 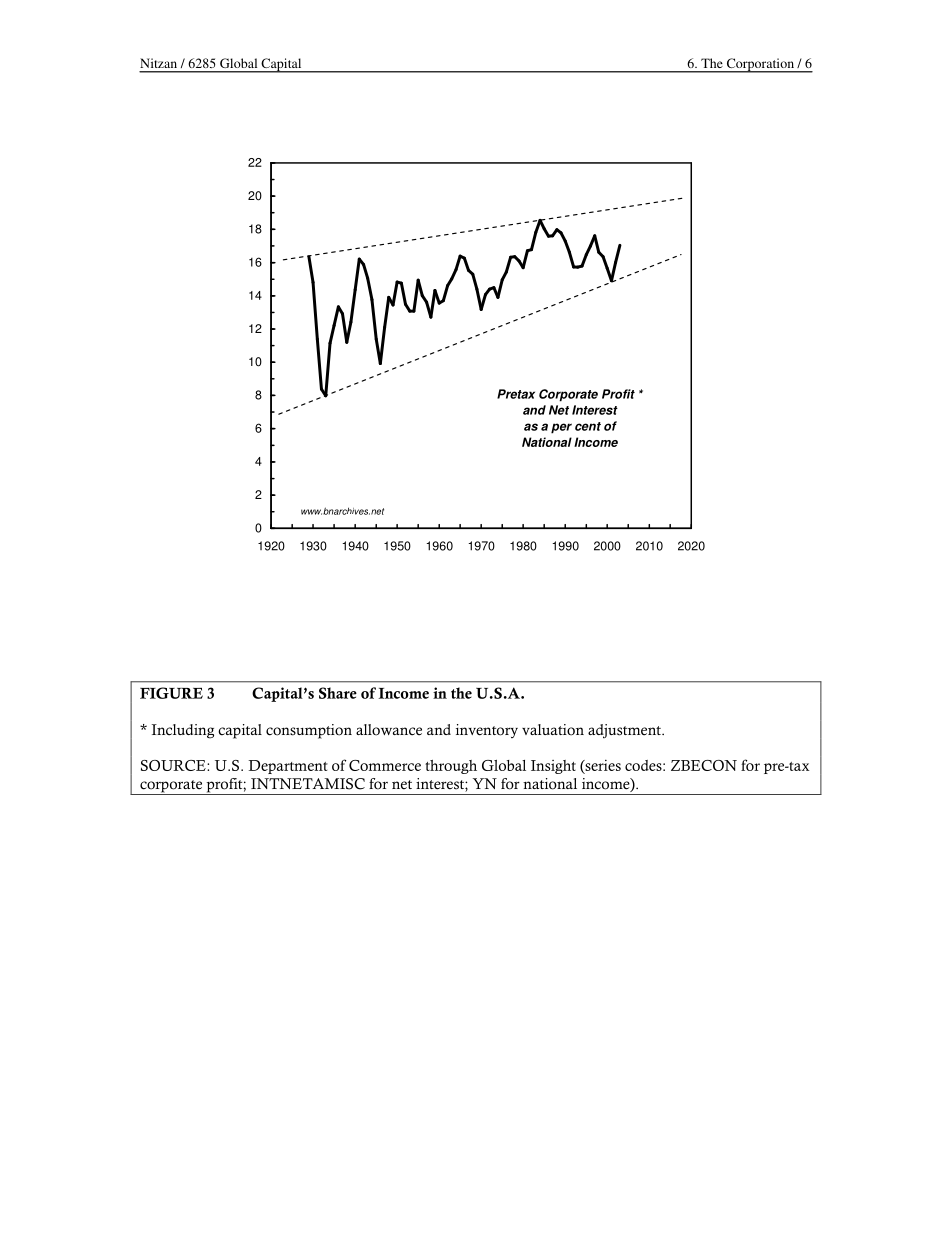 I want to click on FIGURE, so click(x=171, y=693).
